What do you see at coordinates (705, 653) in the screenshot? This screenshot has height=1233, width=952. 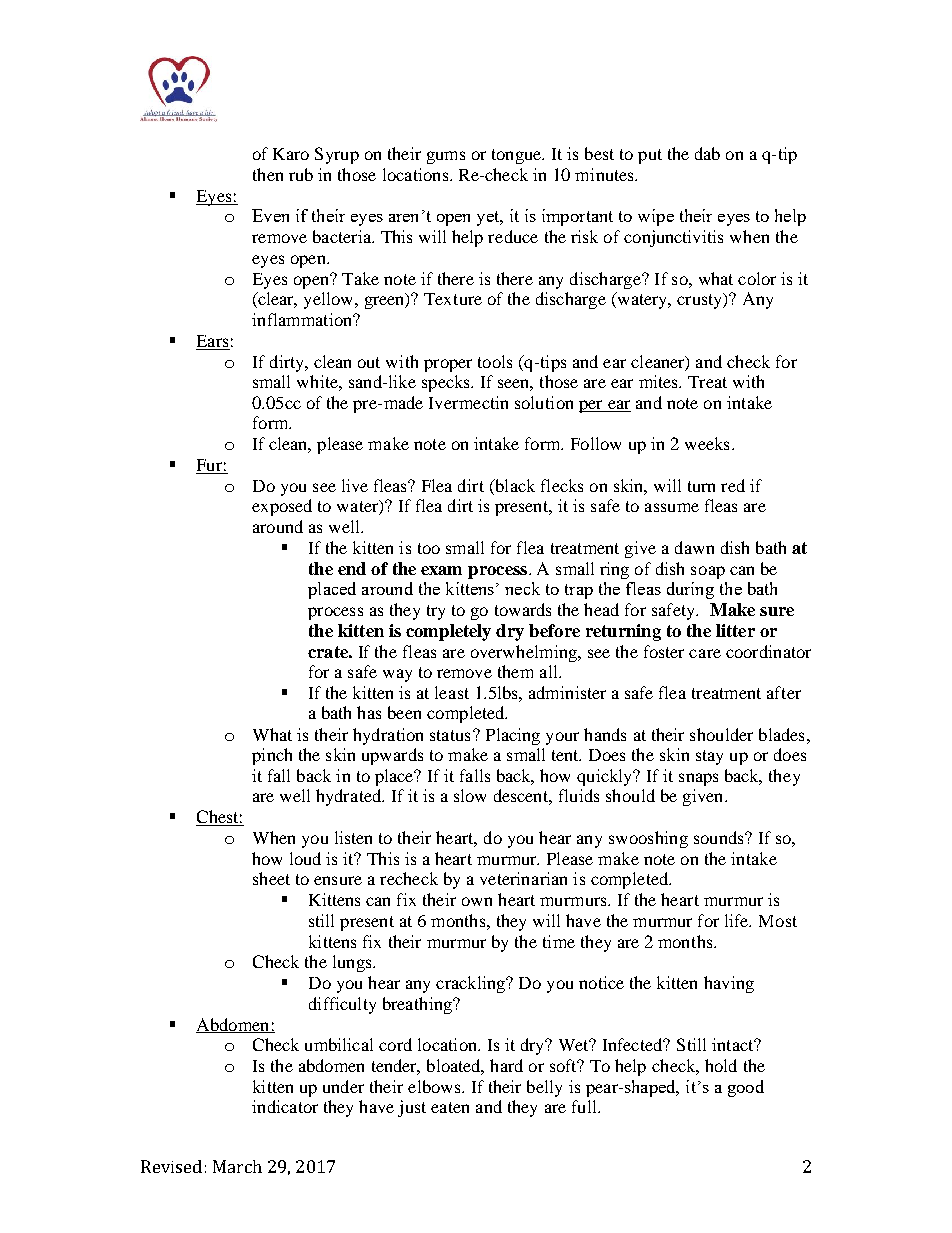 I see `care` at bounding box center [705, 653].
